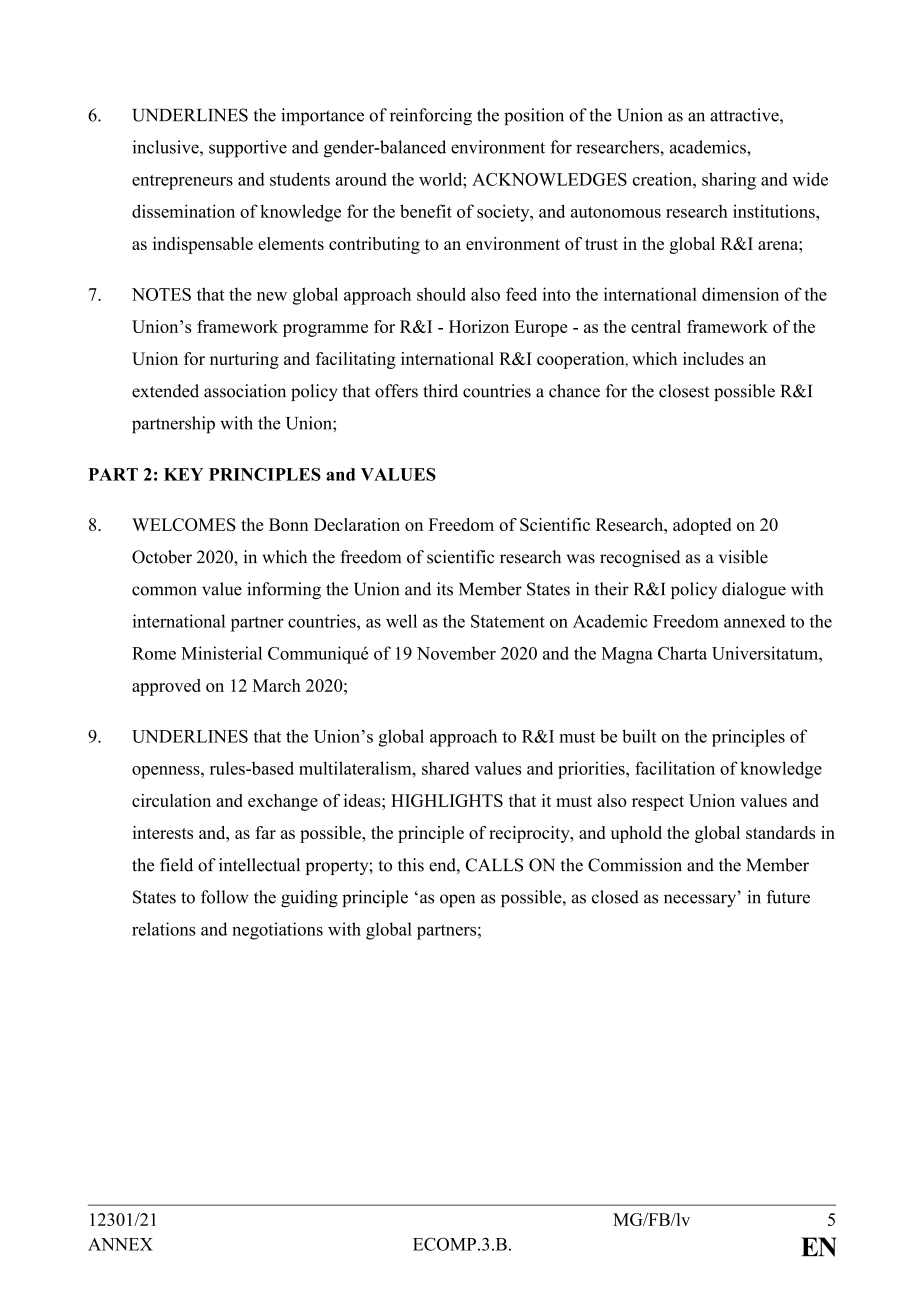 The height and width of the document is (1308, 924). I want to click on closest, so click(684, 391).
